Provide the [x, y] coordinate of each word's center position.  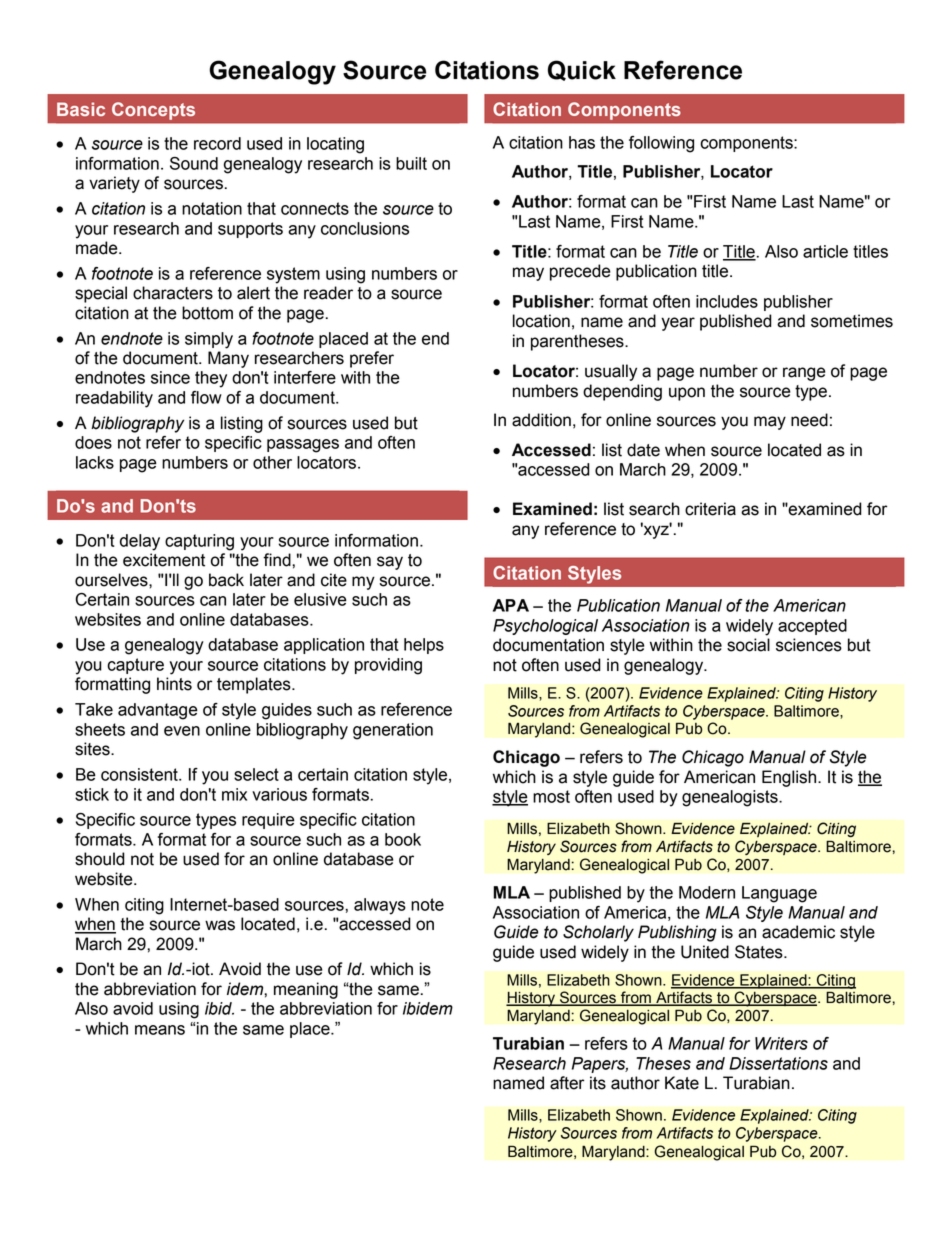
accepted [812, 627]
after [567, 1083]
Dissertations [778, 1063]
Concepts [153, 111]
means [160, 1030]
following [661, 144]
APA [511, 605]
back [226, 580]
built [411, 163]
